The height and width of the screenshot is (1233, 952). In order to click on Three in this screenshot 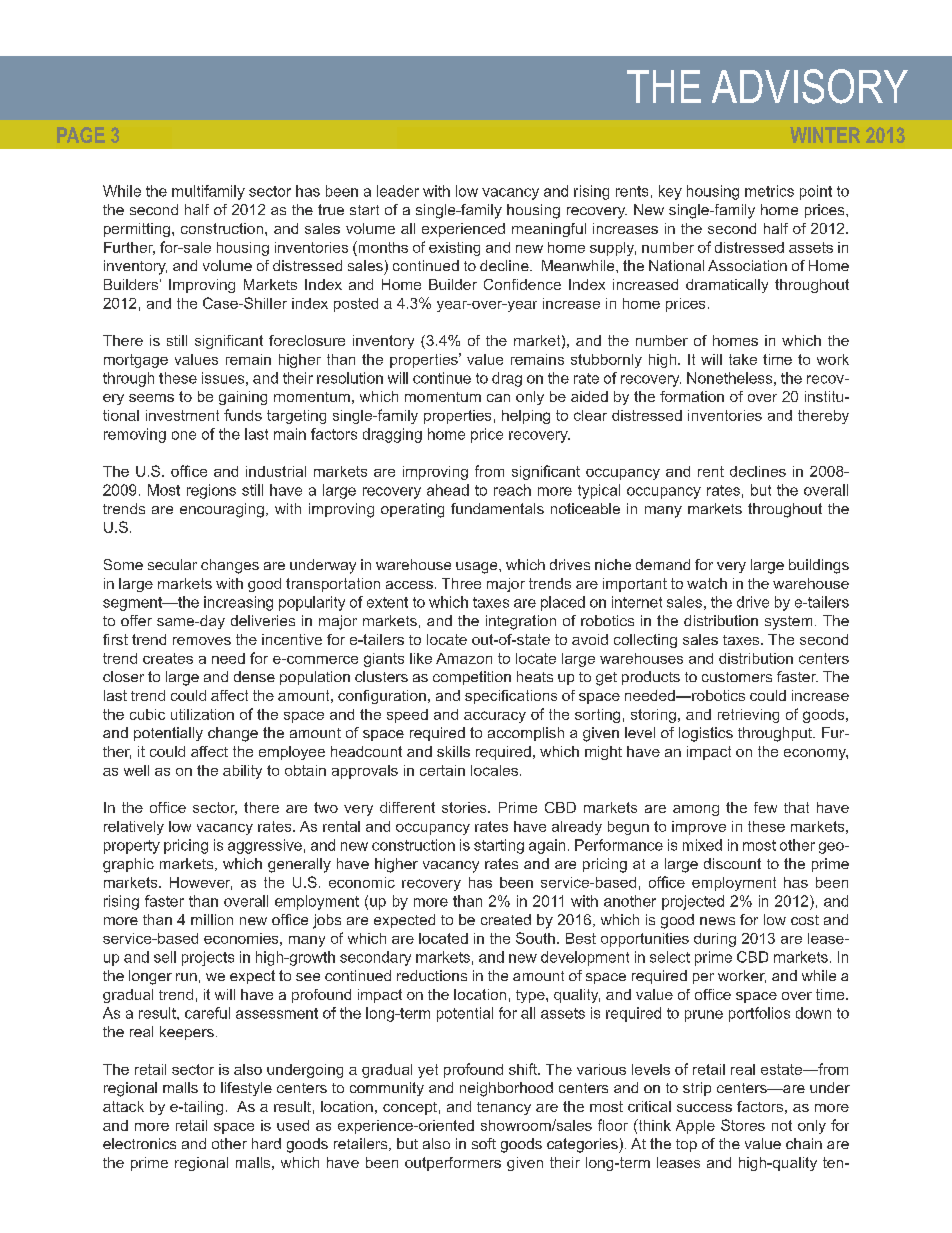, I will do `click(461, 583)`.
